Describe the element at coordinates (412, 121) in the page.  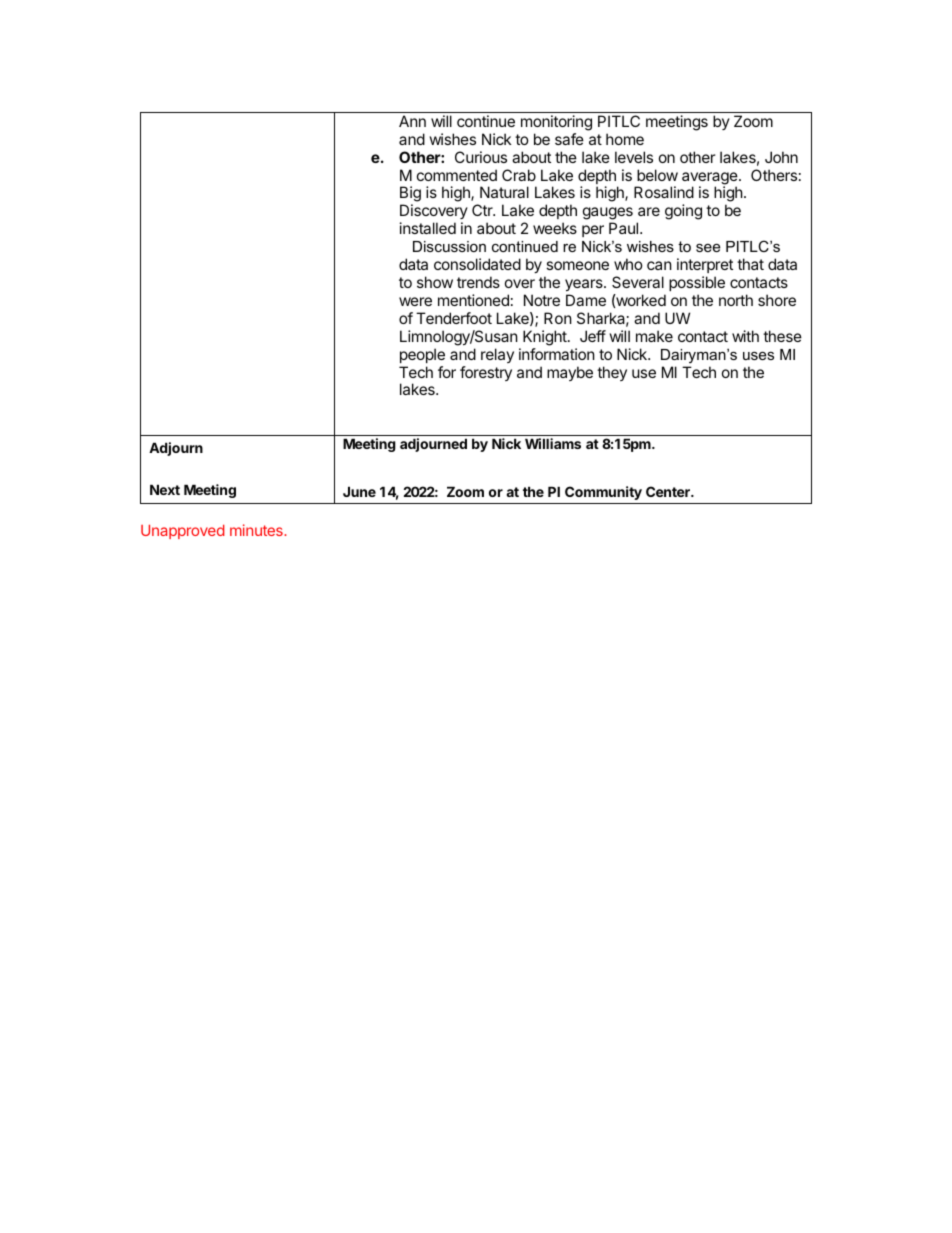
I see `Ann` at that location.
